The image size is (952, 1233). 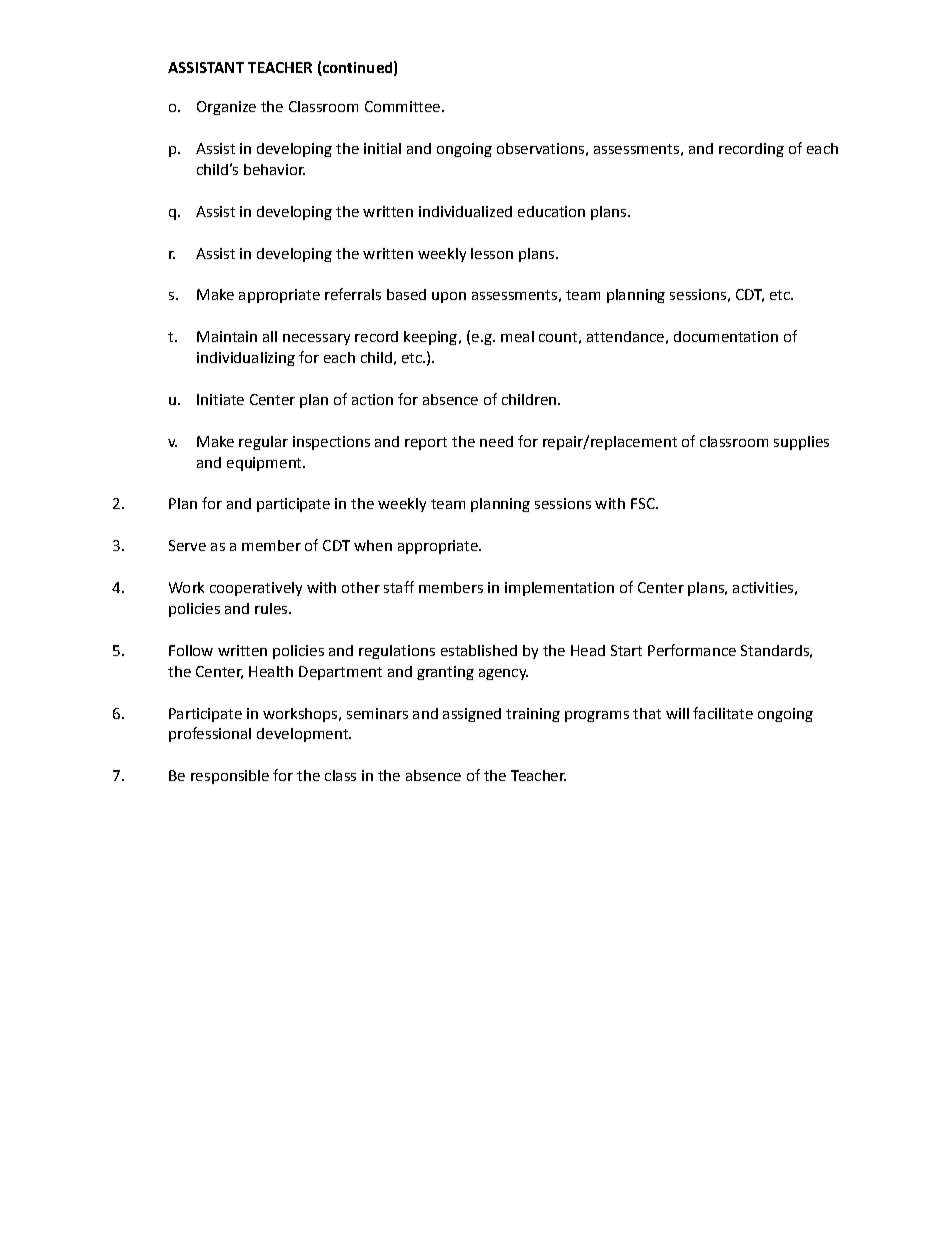 I want to click on supplies, so click(x=801, y=443).
